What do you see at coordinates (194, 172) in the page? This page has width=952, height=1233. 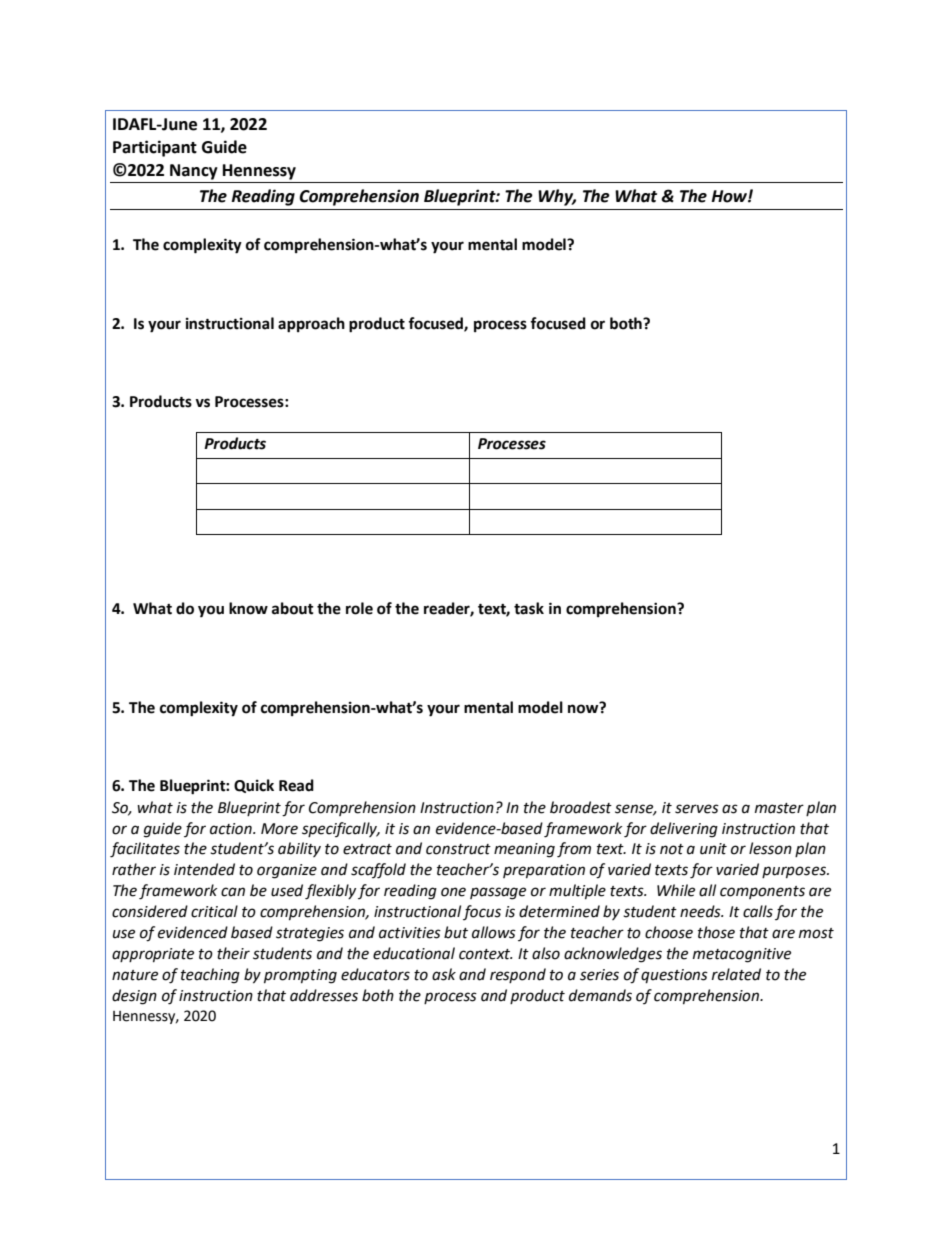 I see `Nancy` at bounding box center [194, 172].
